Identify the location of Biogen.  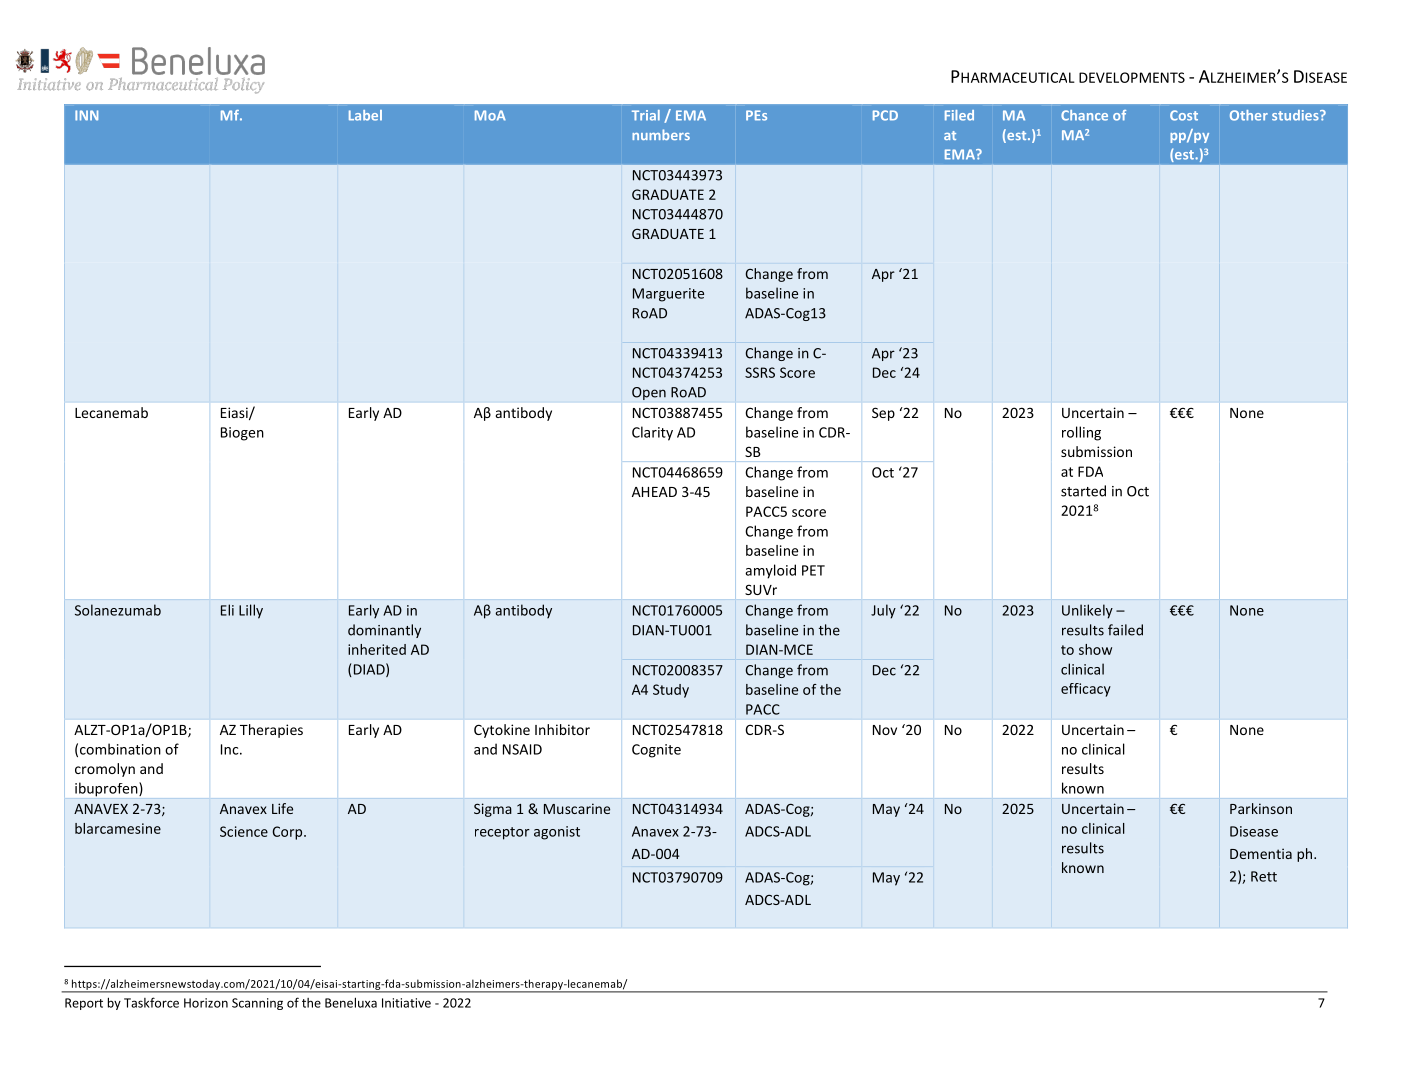
(242, 434).
